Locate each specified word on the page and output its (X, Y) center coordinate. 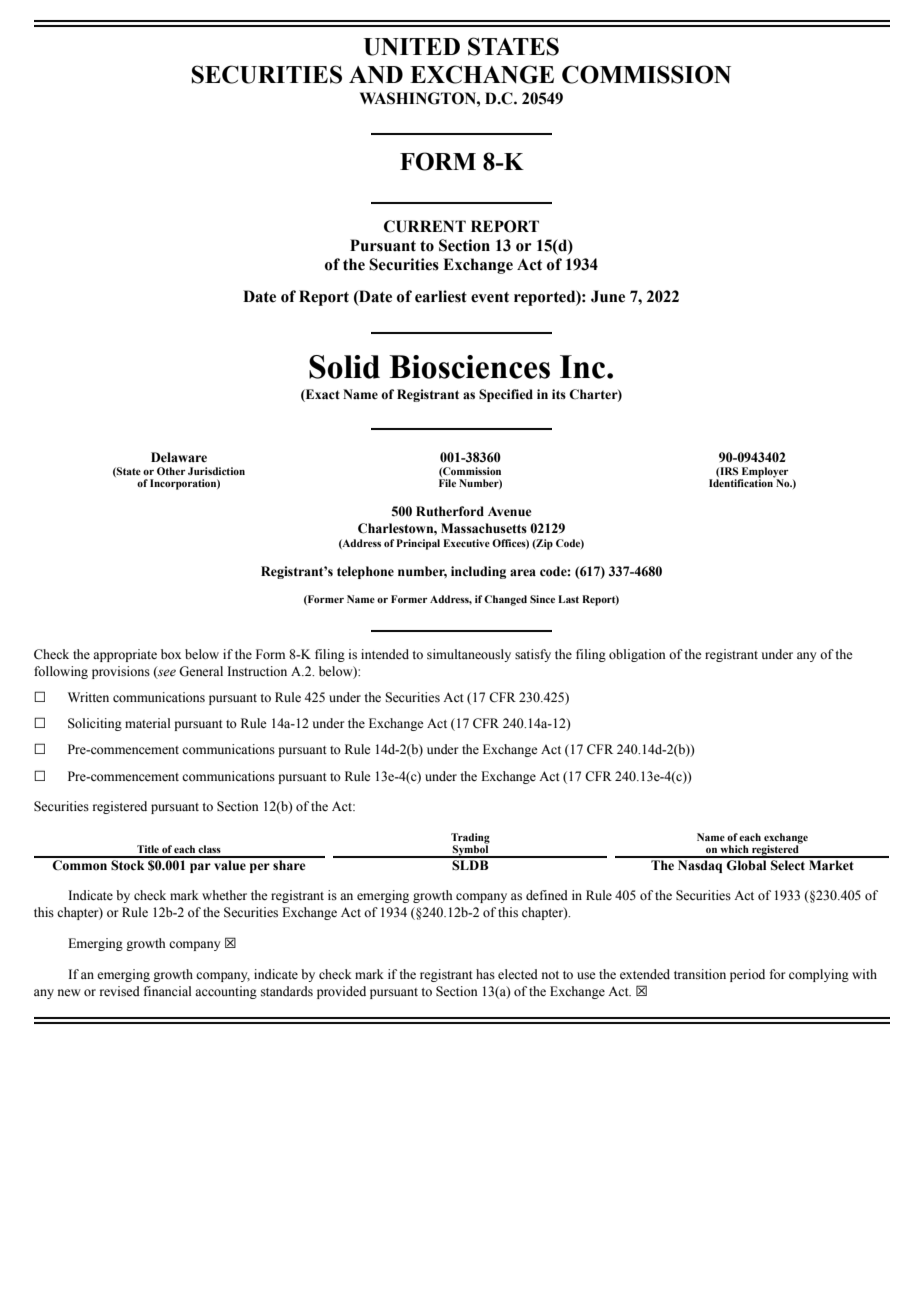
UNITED (412, 47)
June (608, 296)
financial (167, 991)
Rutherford (450, 511)
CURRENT (425, 226)
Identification (742, 482)
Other (171, 471)
